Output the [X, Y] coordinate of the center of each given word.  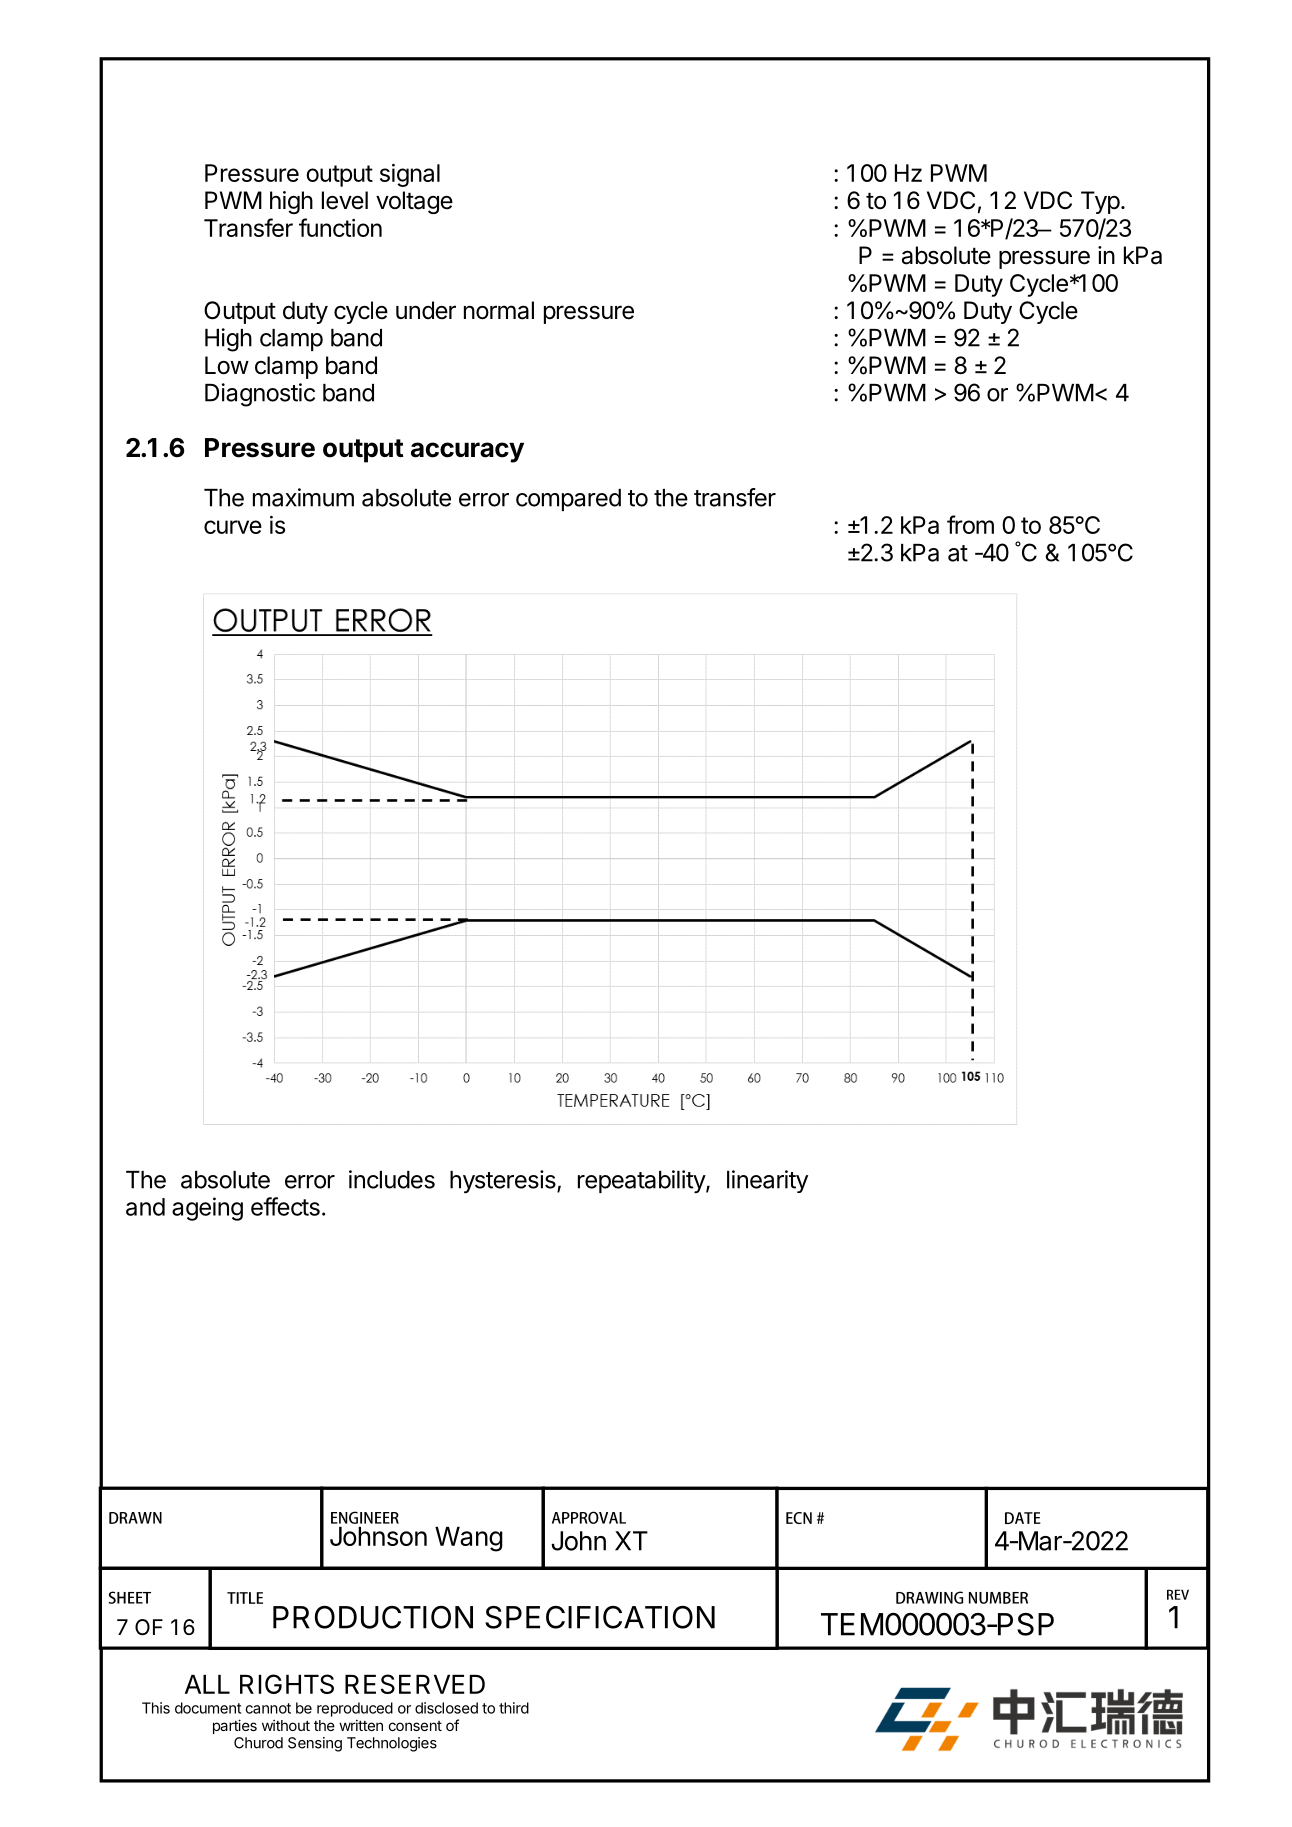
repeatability [642, 1182]
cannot [268, 1708]
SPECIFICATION [600, 1617]
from [970, 524]
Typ [1100, 202]
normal [499, 310]
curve [233, 527]
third [514, 1708]
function [340, 227]
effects [285, 1206]
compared [568, 500]
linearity [767, 1181]
